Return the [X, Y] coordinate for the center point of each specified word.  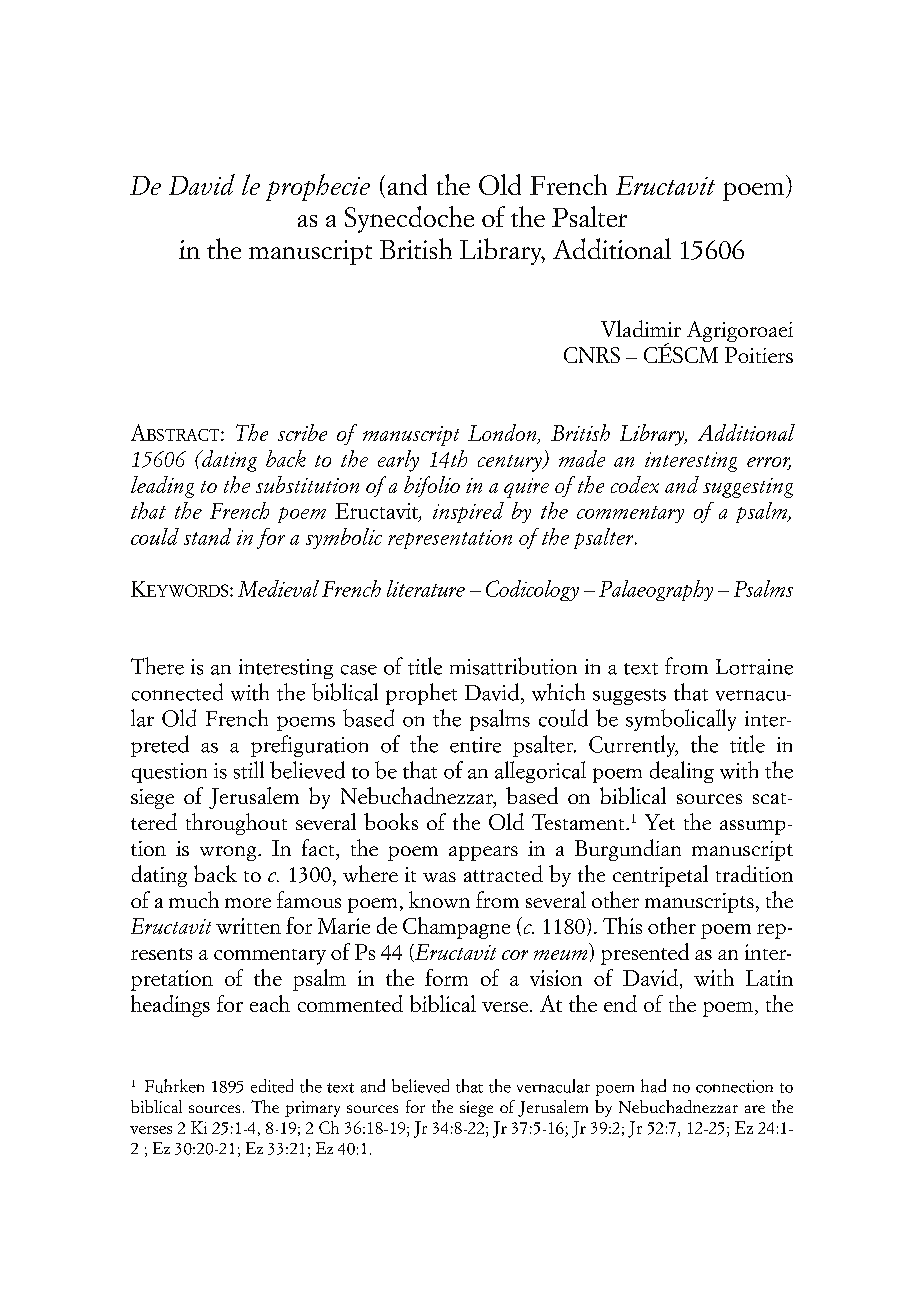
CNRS [592, 355]
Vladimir [641, 328]
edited [272, 1086]
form [446, 977]
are [755, 1109]
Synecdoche [409, 219]
